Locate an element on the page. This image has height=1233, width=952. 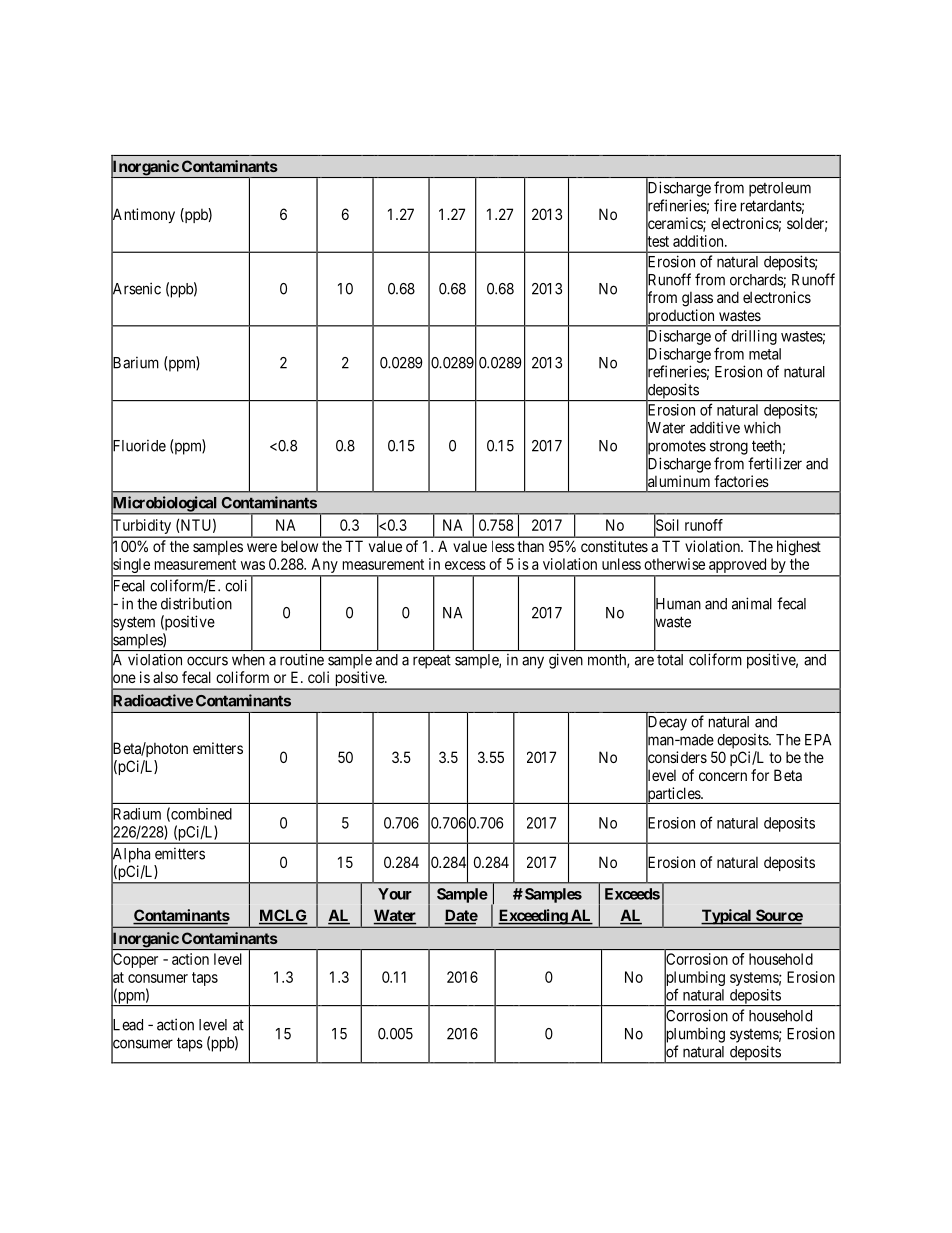
Lead is located at coordinates (127, 1025).
